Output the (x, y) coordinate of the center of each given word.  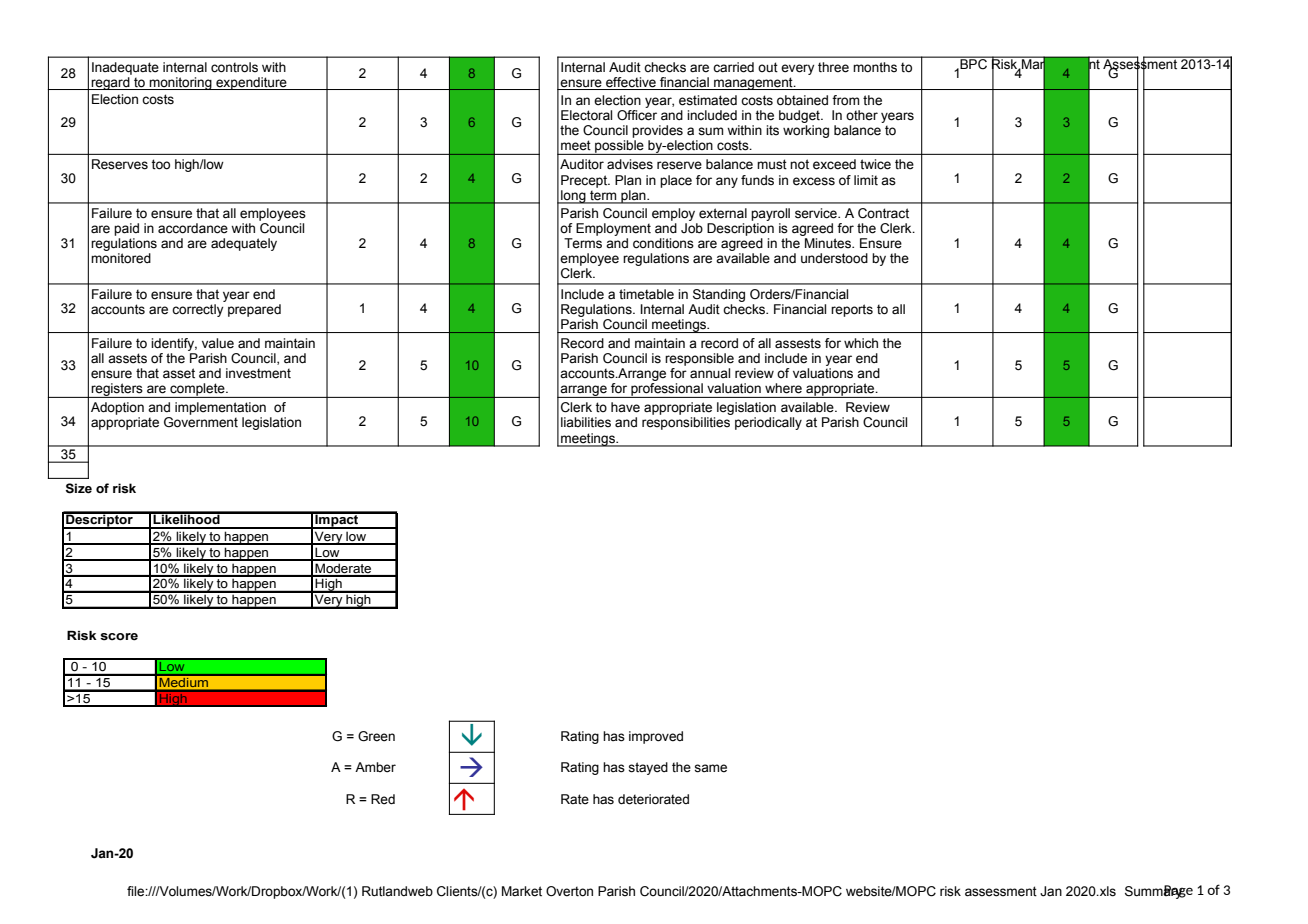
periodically (768, 423)
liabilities (586, 422)
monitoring (181, 83)
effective (631, 83)
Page (1178, 892)
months (875, 67)
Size (78, 488)
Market (522, 891)
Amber (375, 767)
